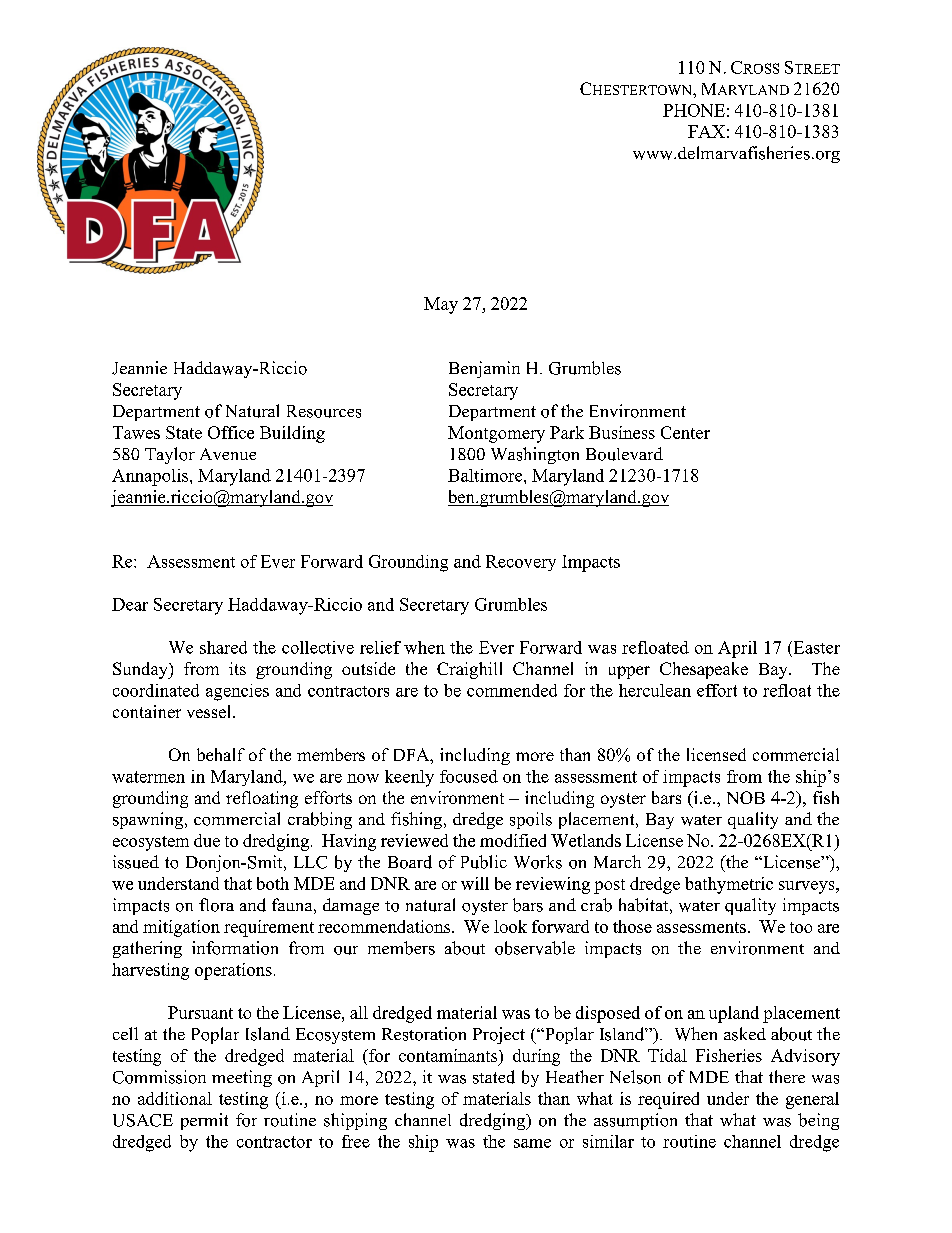 The height and width of the screenshot is (1233, 952). What do you see at coordinates (694, 110) in the screenshot?
I see `PHONE` at bounding box center [694, 110].
